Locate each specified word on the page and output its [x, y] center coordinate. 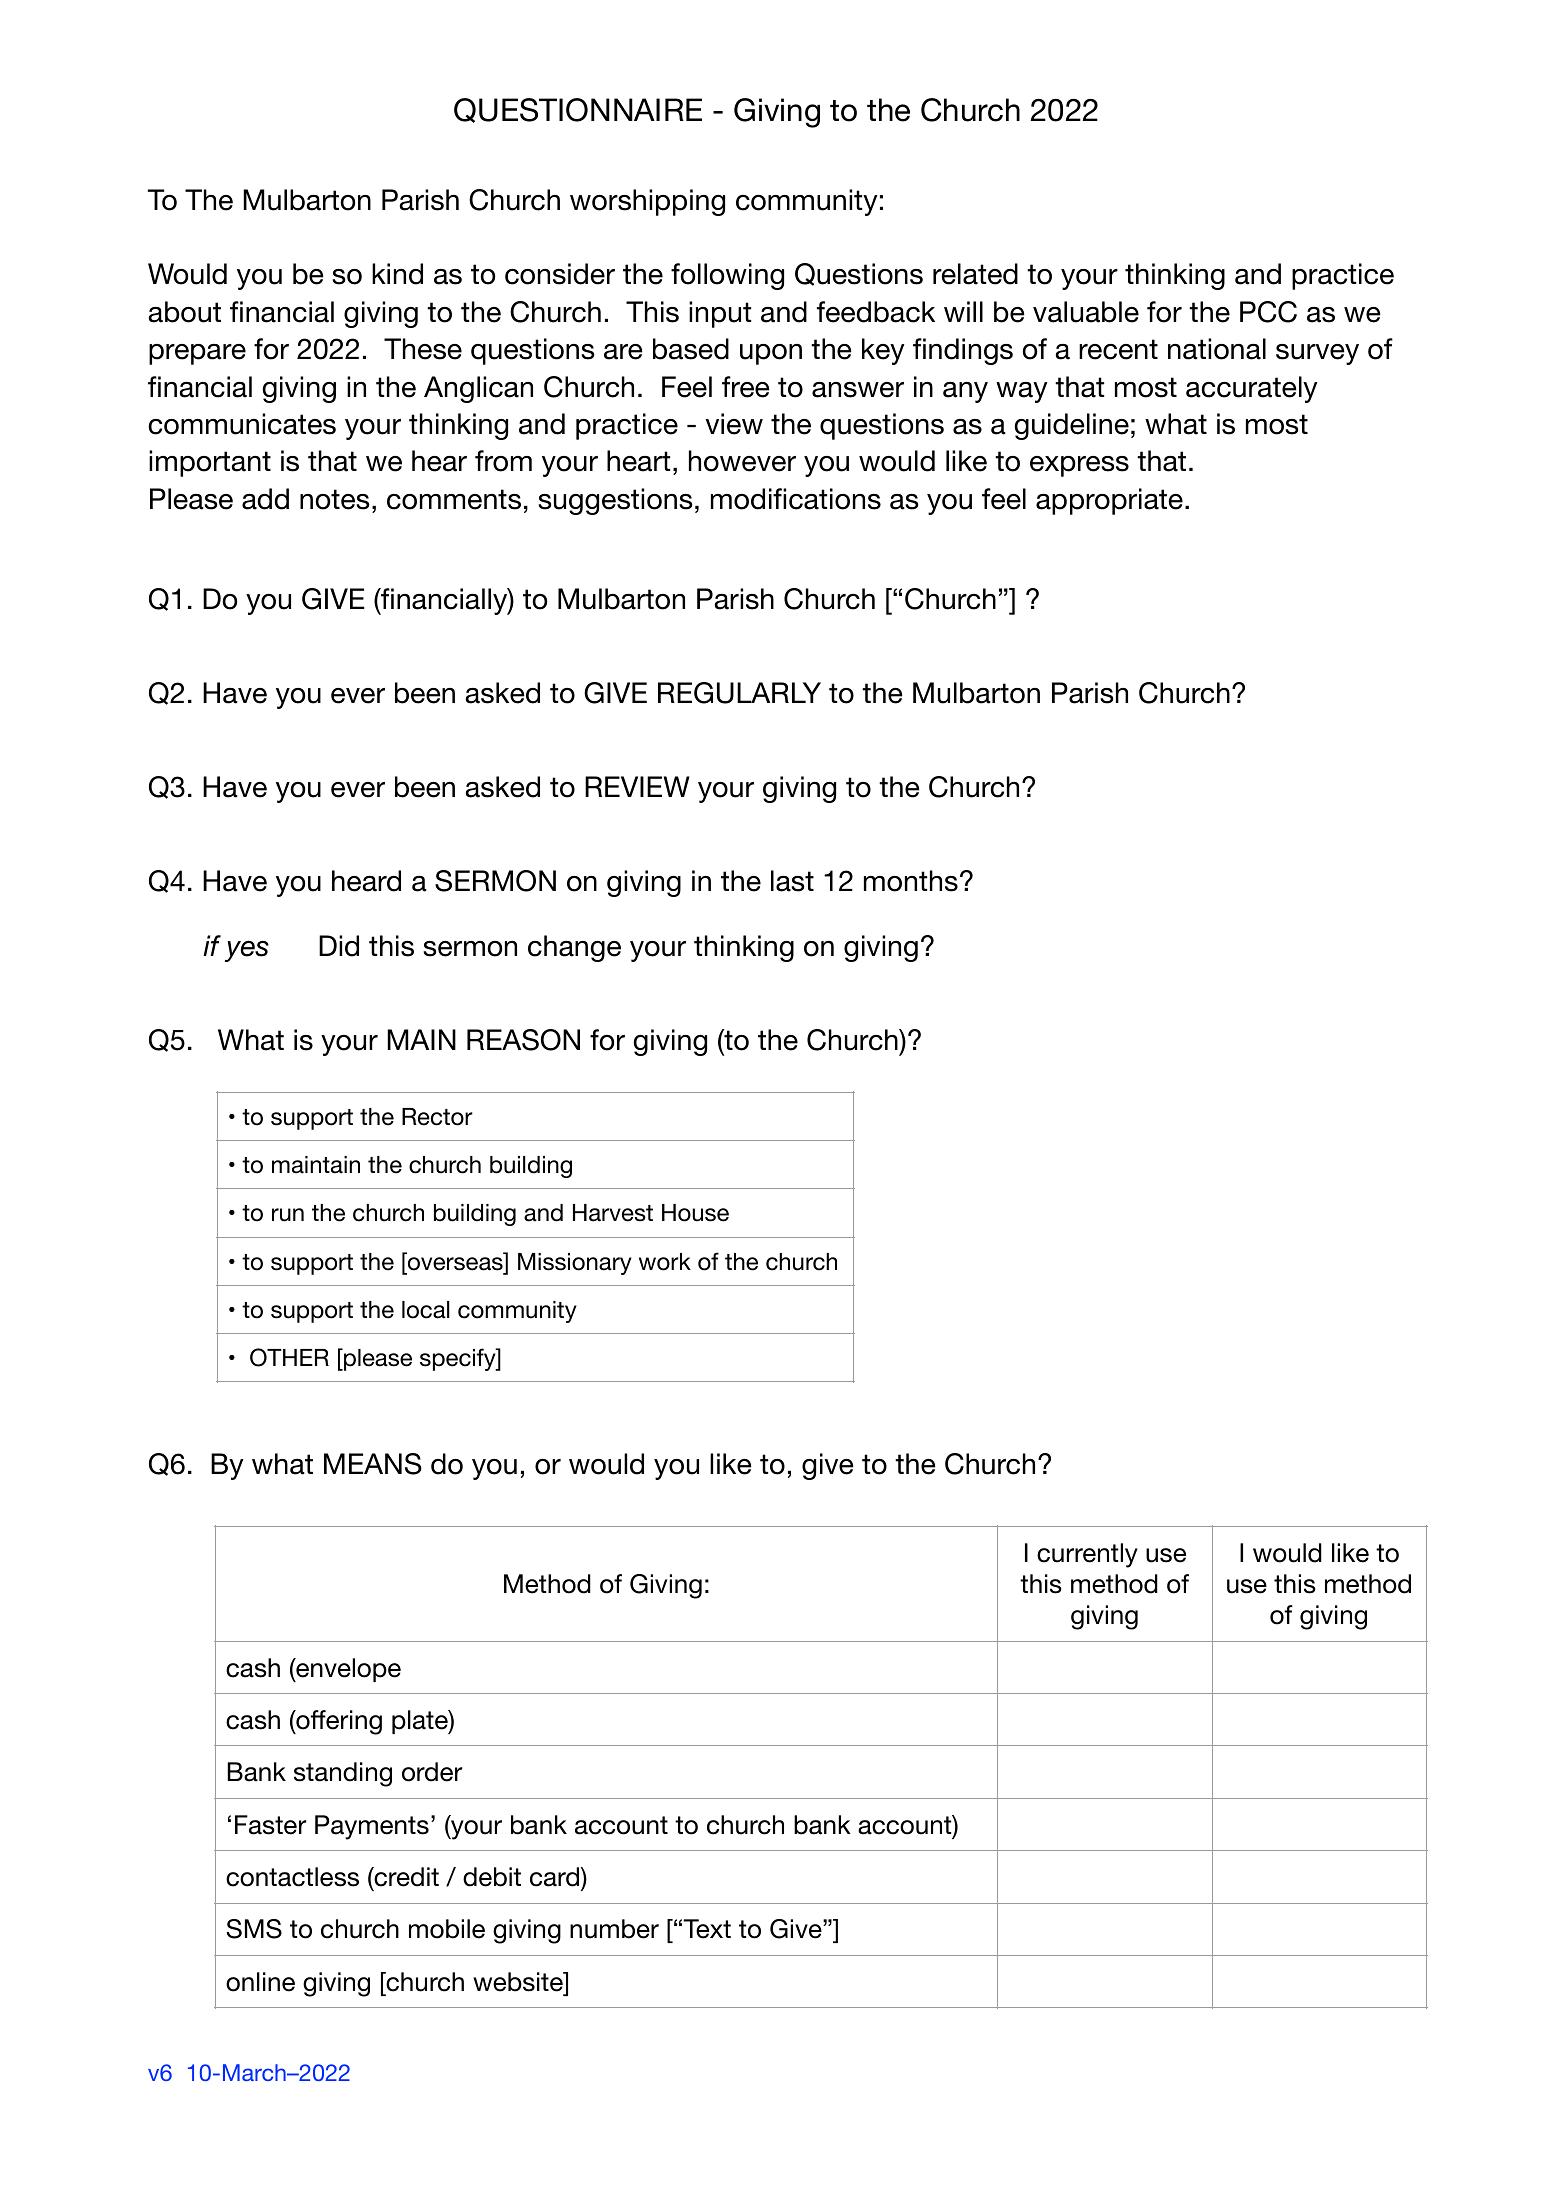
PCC [1268, 312]
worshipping [647, 202]
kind [397, 274]
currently [1087, 1555]
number [614, 1929]
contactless [292, 1877]
